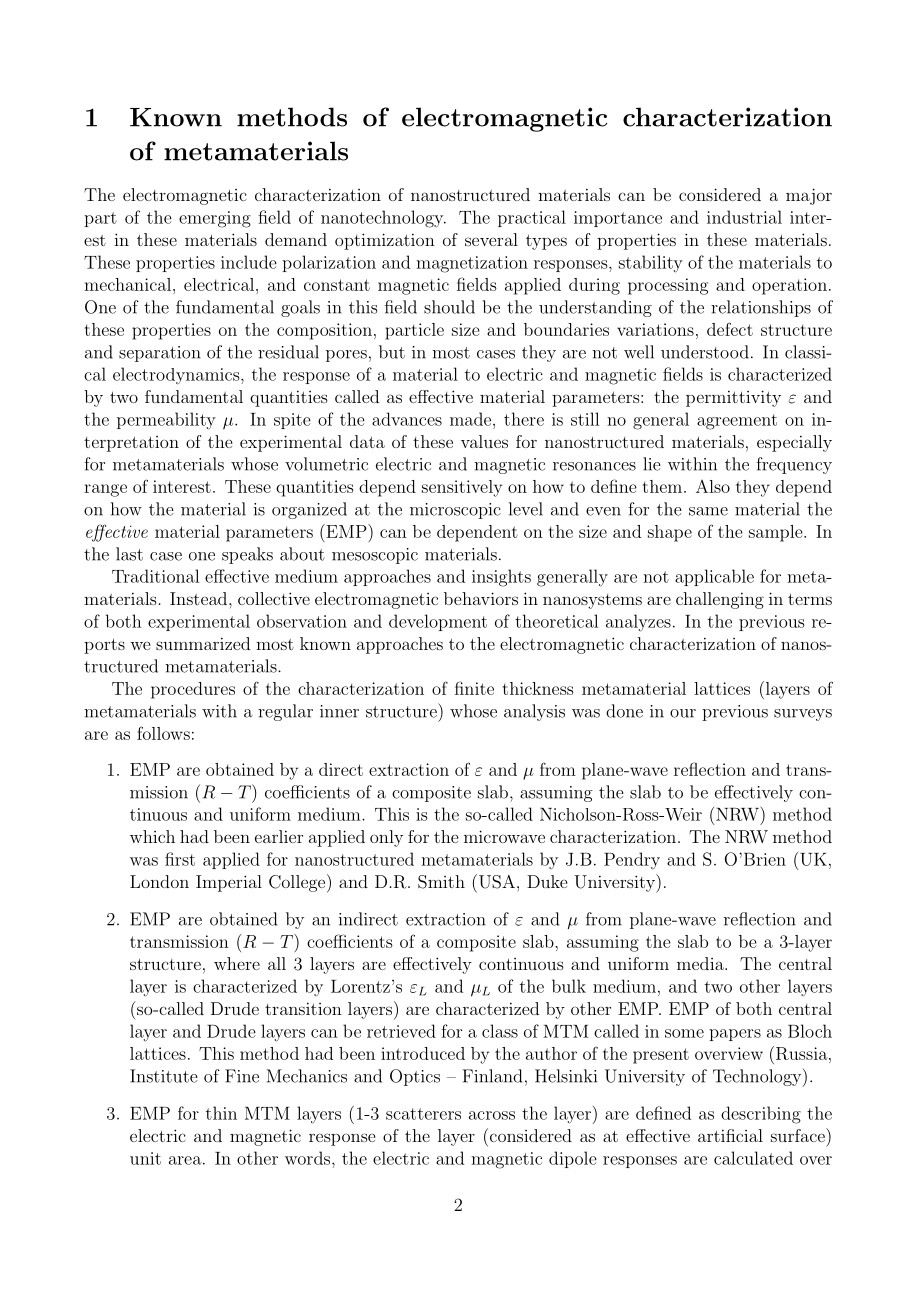  Describe the element at coordinates (491, 239) in the screenshot. I see `several` at that location.
